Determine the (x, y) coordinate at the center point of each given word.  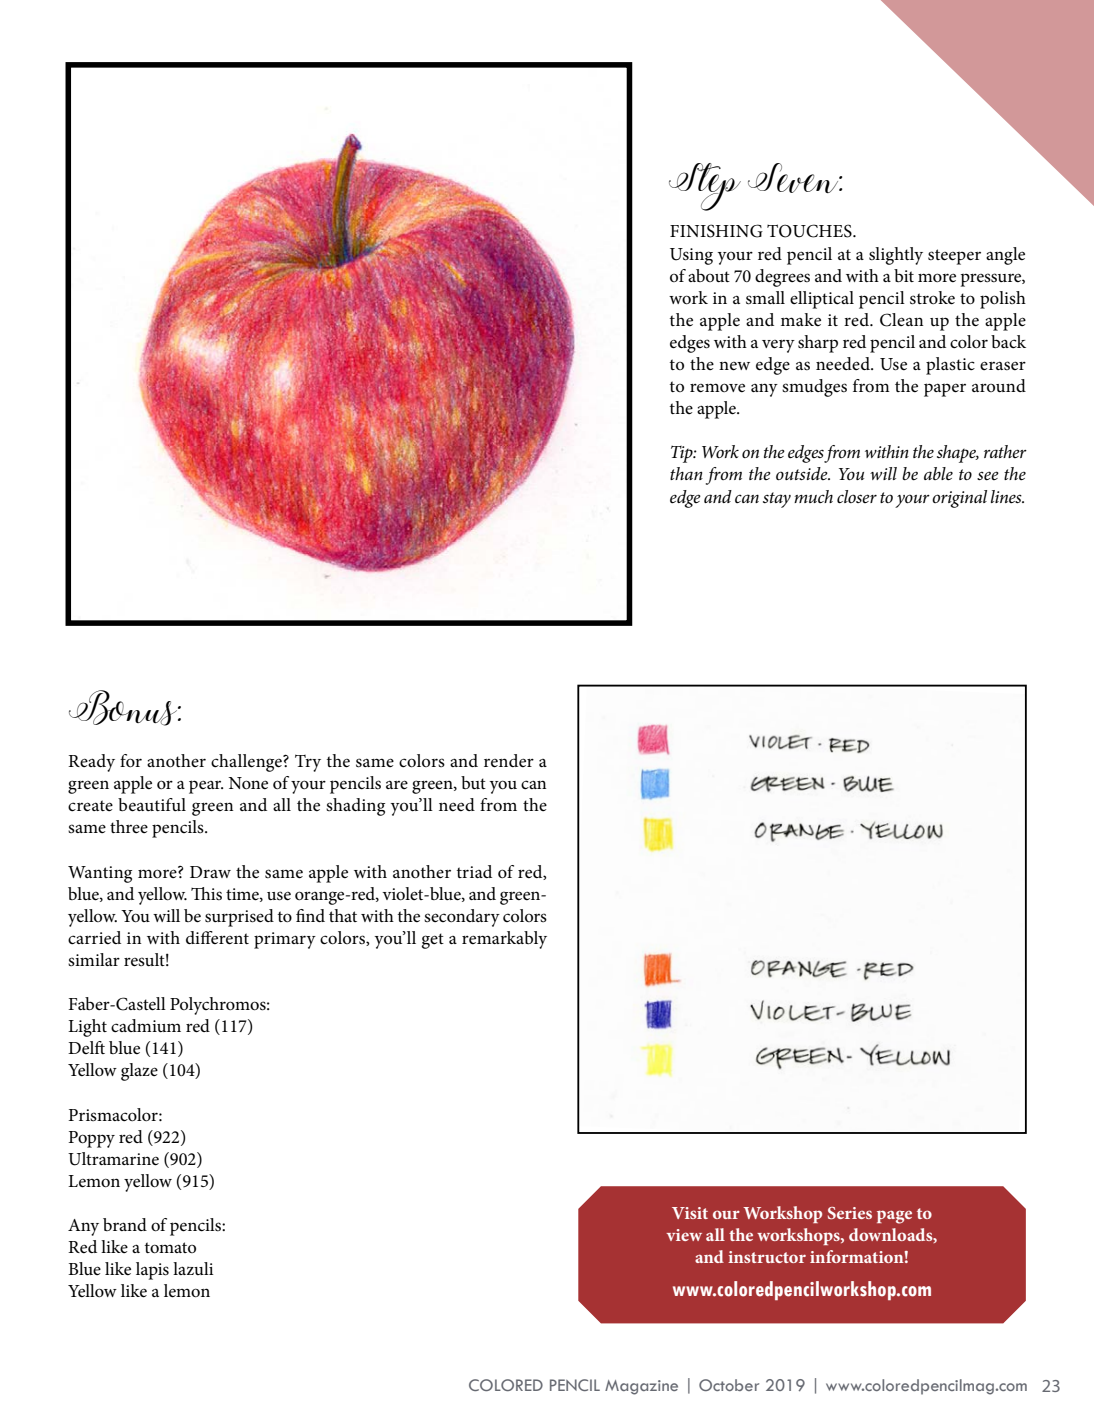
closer (857, 496)
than (686, 473)
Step (705, 187)
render (509, 761)
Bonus (124, 708)
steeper (954, 257)
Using (691, 256)
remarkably (504, 940)
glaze (139, 1072)
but (473, 782)
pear (206, 787)
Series (850, 1213)
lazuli (193, 1268)
